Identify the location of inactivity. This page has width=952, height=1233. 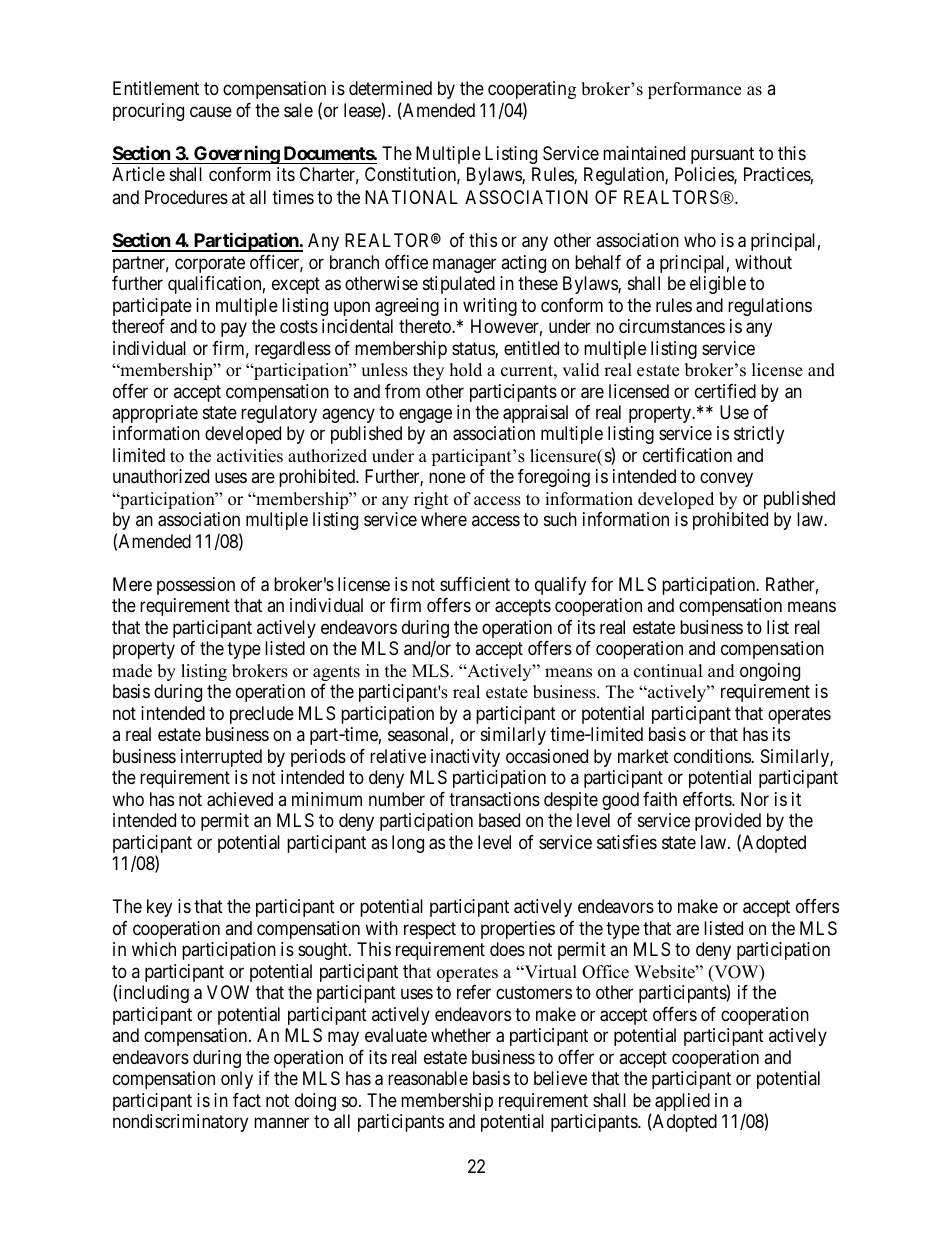
(465, 758).
